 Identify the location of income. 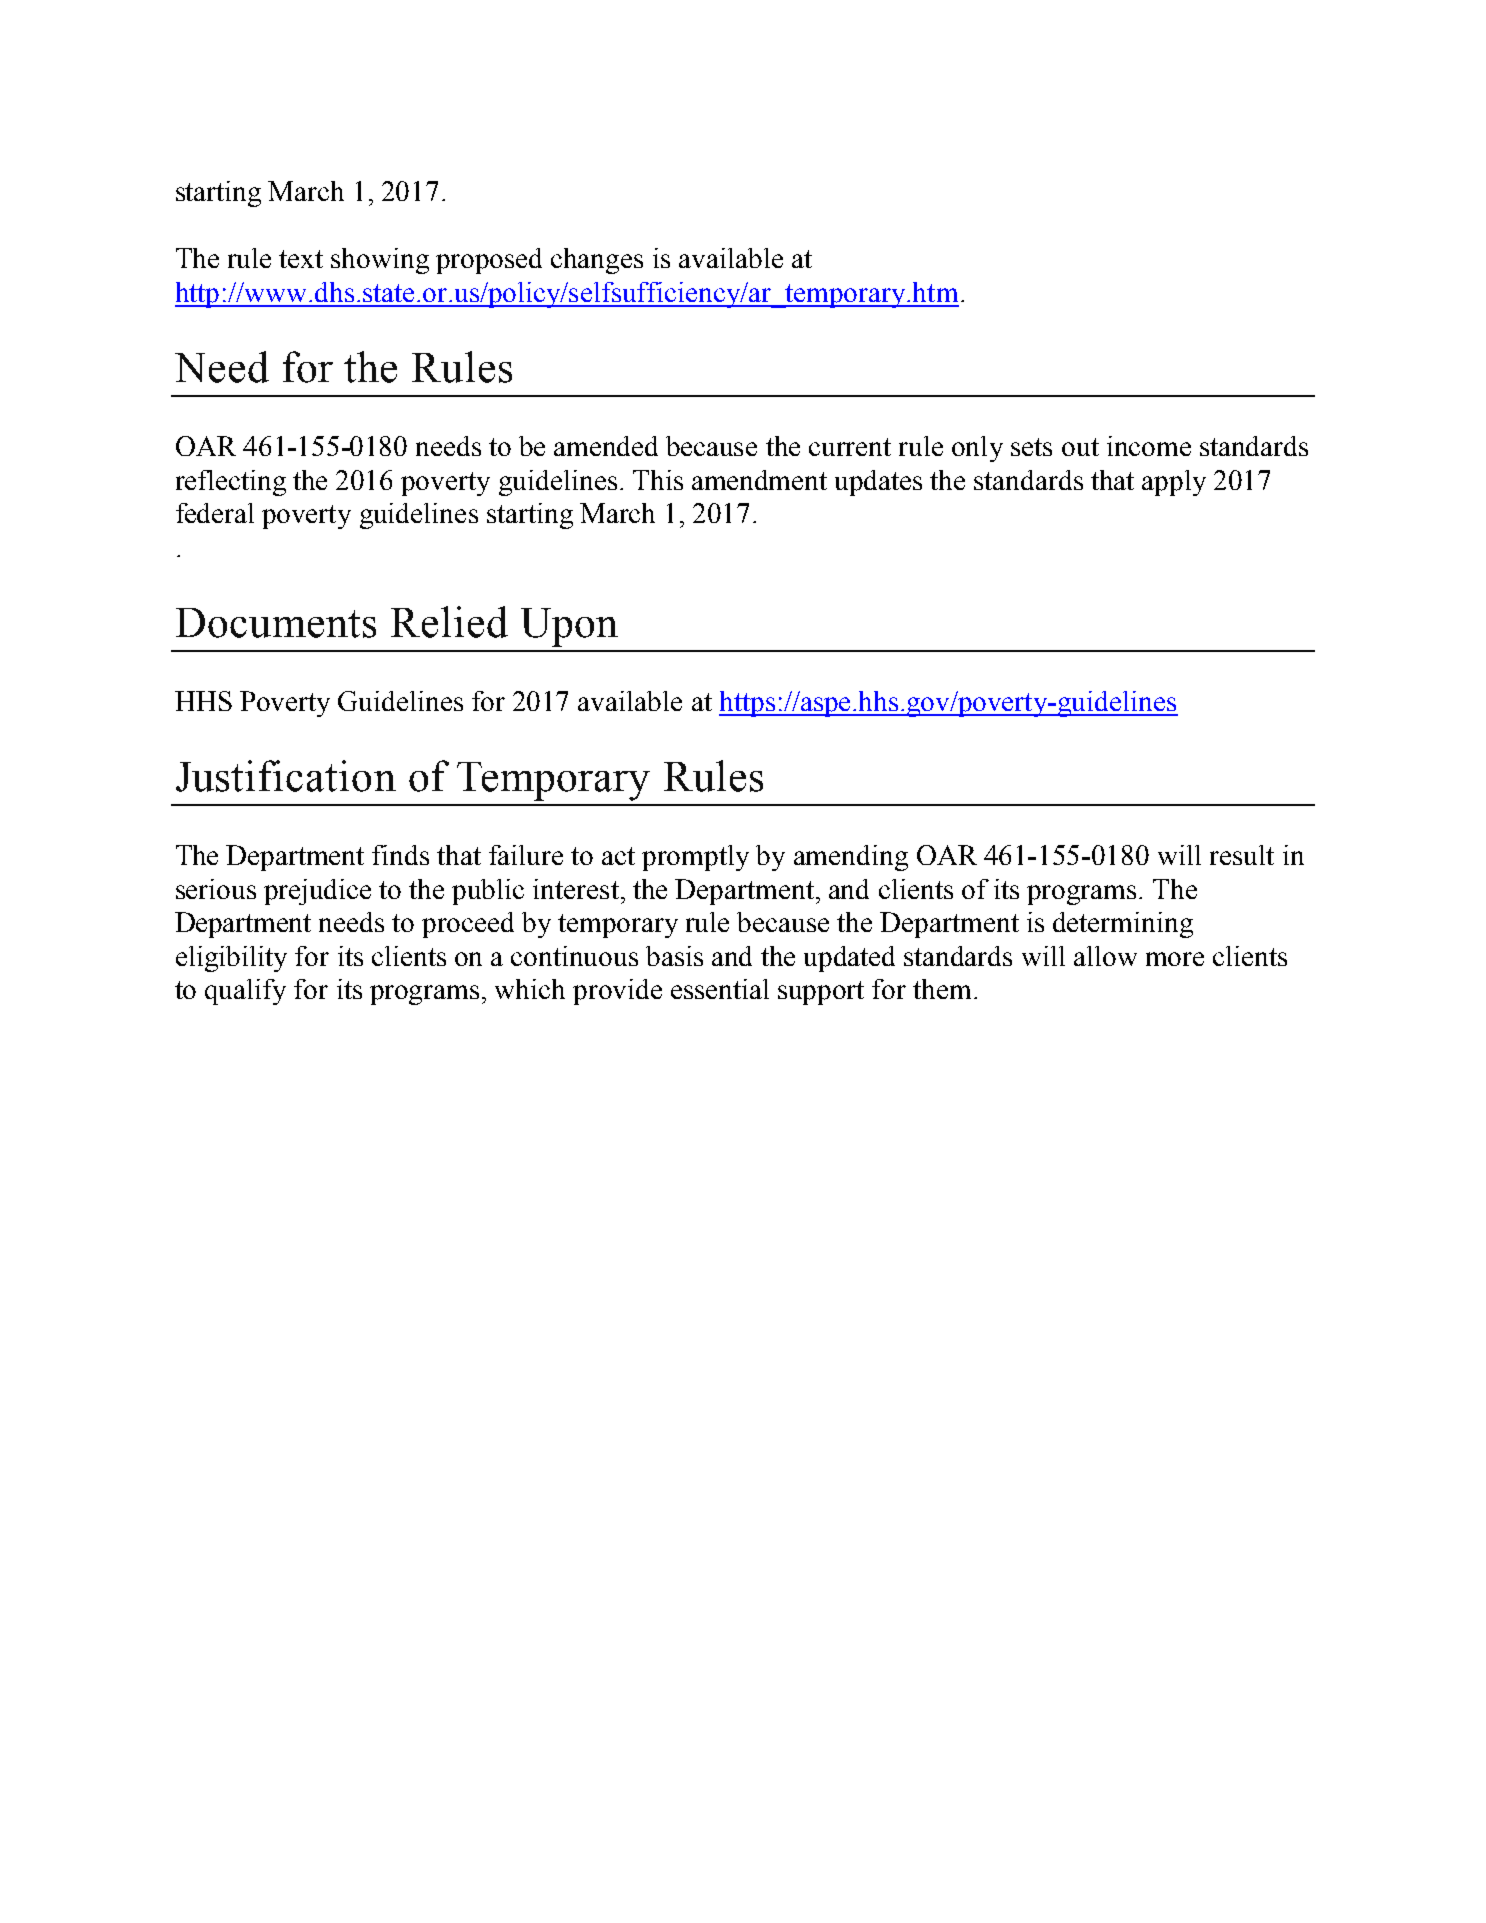
(1149, 446).
